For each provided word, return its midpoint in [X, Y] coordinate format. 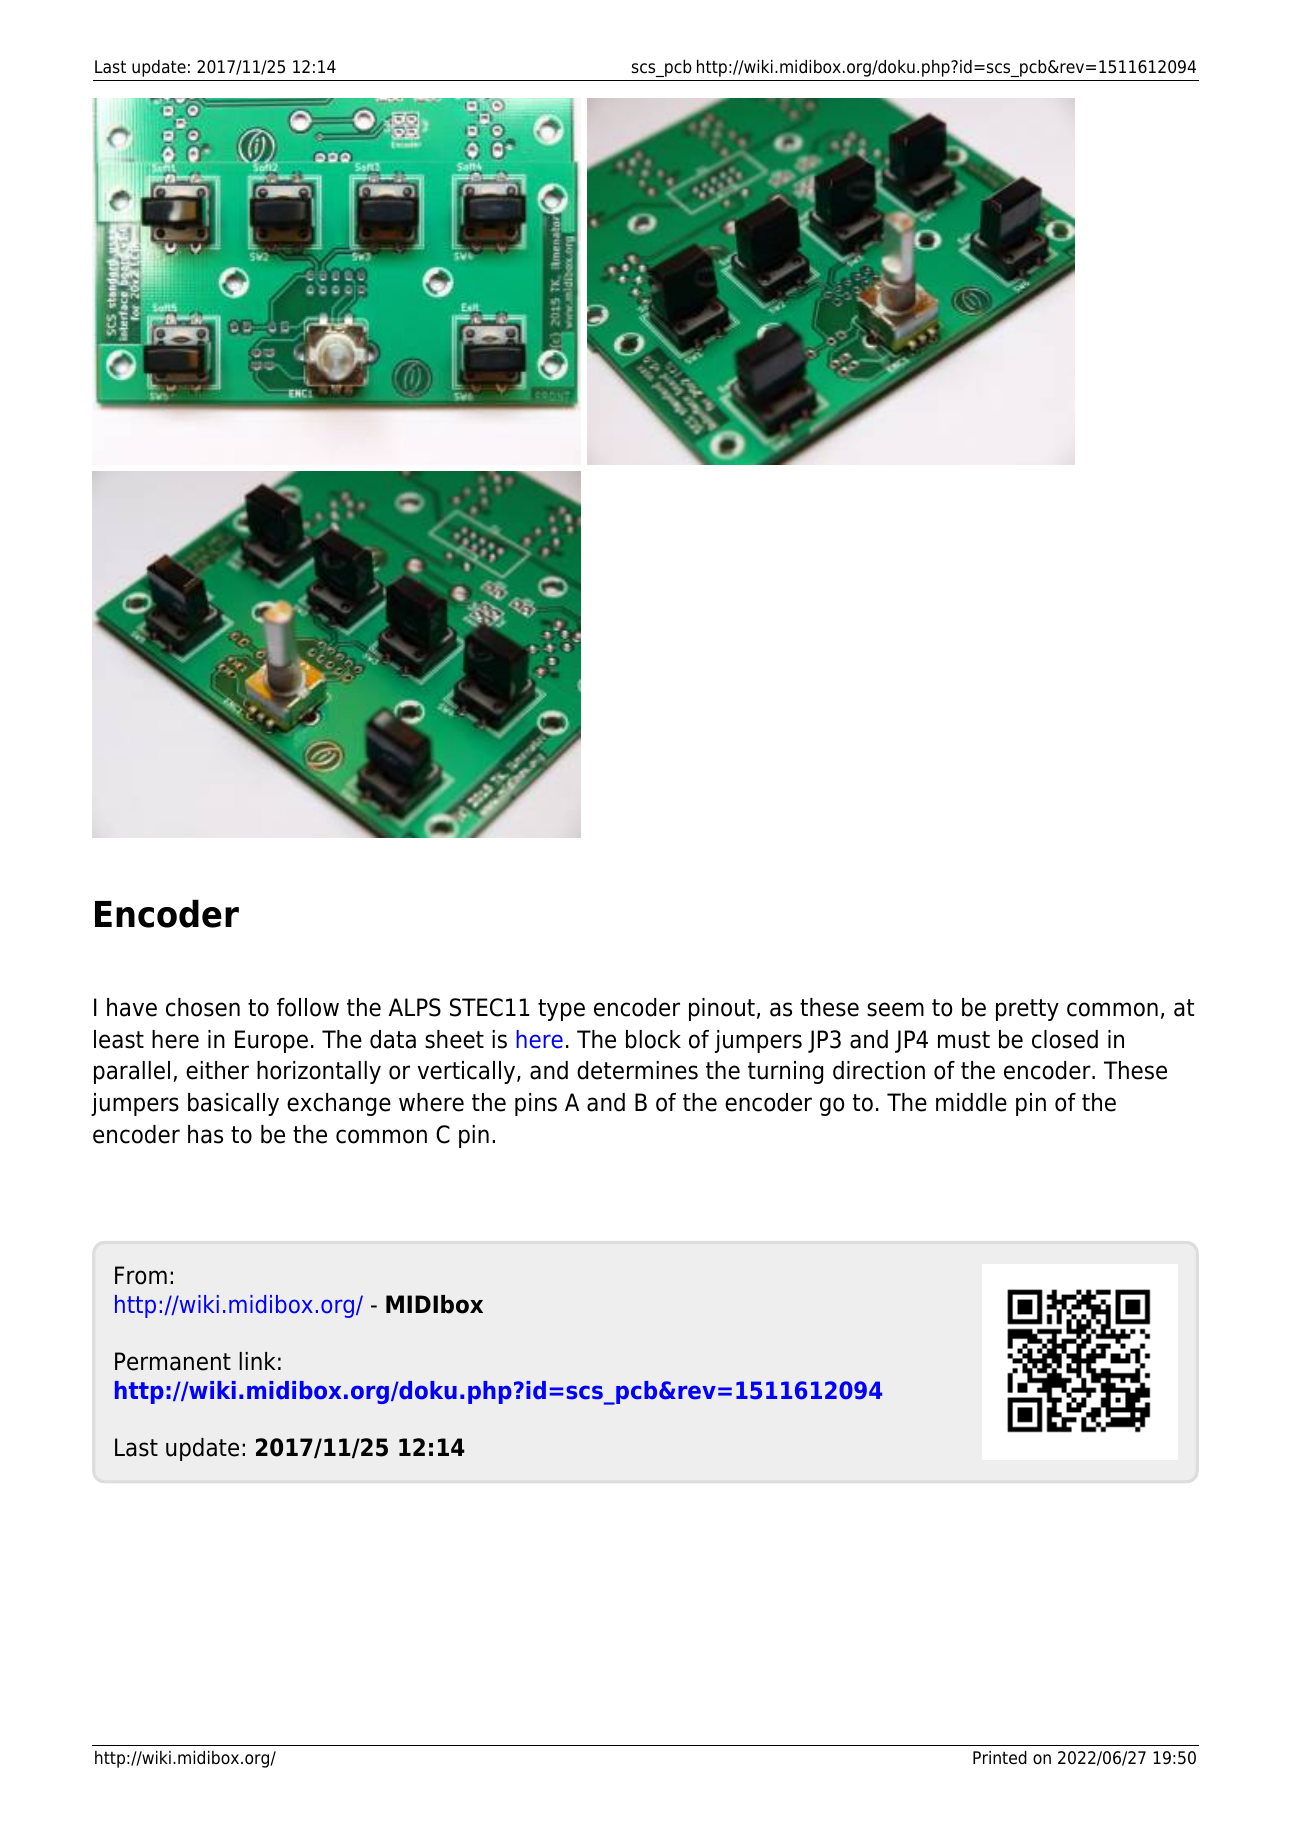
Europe [271, 1041]
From [141, 1275]
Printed [1000, 1758]
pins [536, 1104]
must [964, 1040]
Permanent [173, 1361]
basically [233, 1104]
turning [785, 1072]
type [561, 1010]
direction [879, 1070]
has [205, 1134]
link [257, 1361]
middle [971, 1102]
